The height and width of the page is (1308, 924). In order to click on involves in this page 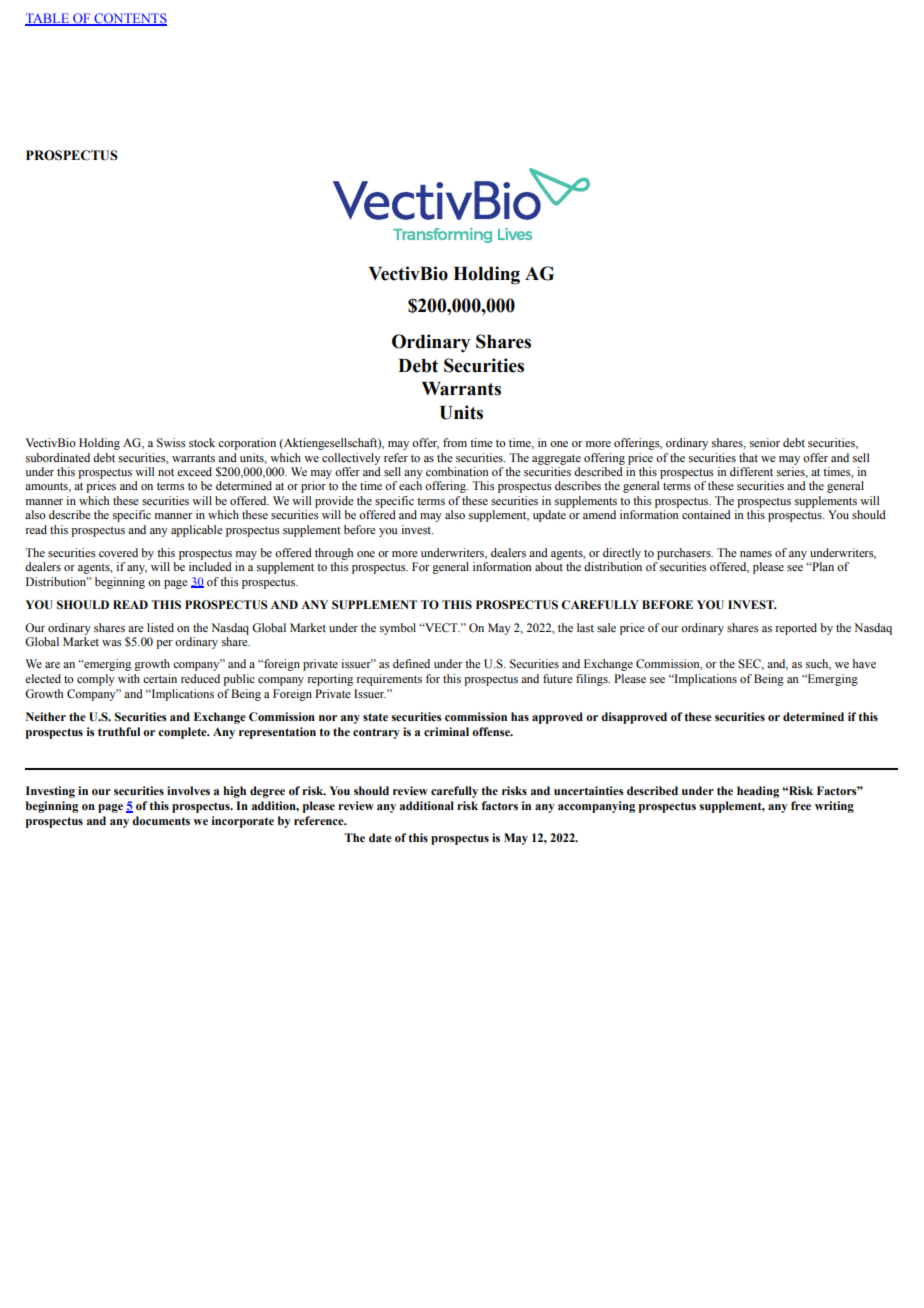, I will do `click(188, 790)`.
